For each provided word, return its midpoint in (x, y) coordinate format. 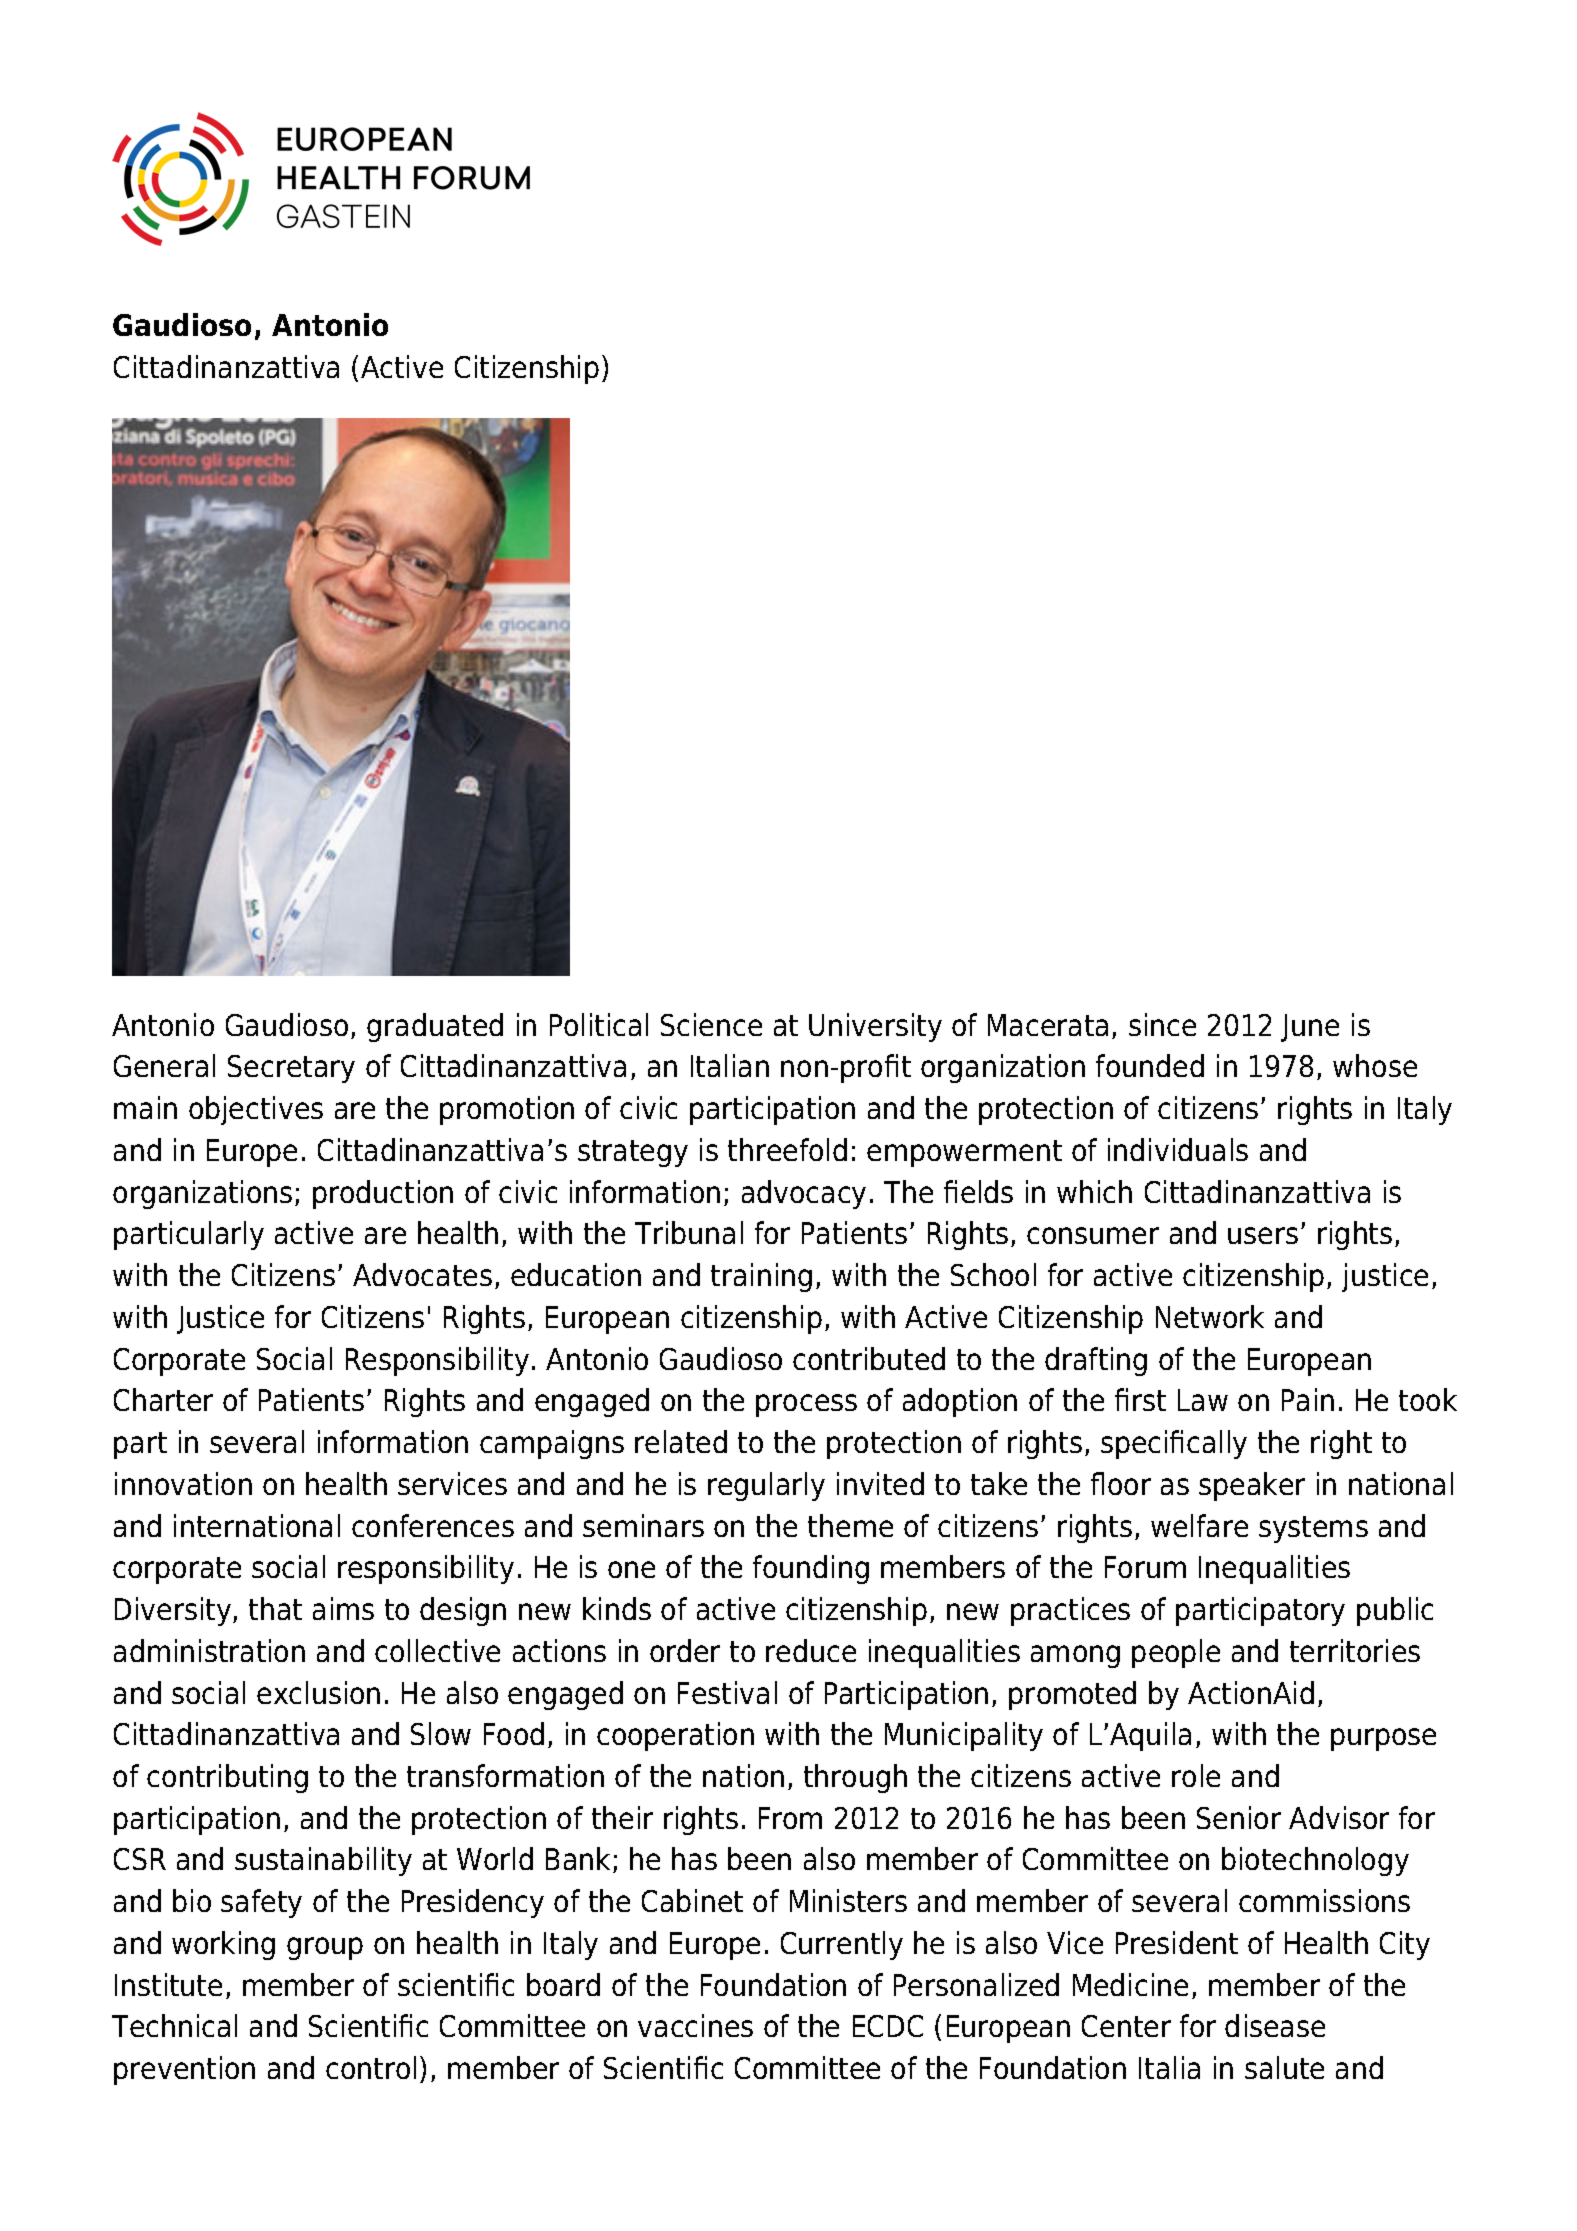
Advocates (422, 1274)
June (1310, 1028)
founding (811, 1569)
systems (1313, 1529)
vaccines (695, 2025)
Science (711, 1024)
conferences (433, 1525)
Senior (1239, 1817)
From (790, 1818)
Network (1210, 1316)
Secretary (291, 1069)
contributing (227, 1778)
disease (1275, 2025)
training (761, 1277)
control (371, 2067)
